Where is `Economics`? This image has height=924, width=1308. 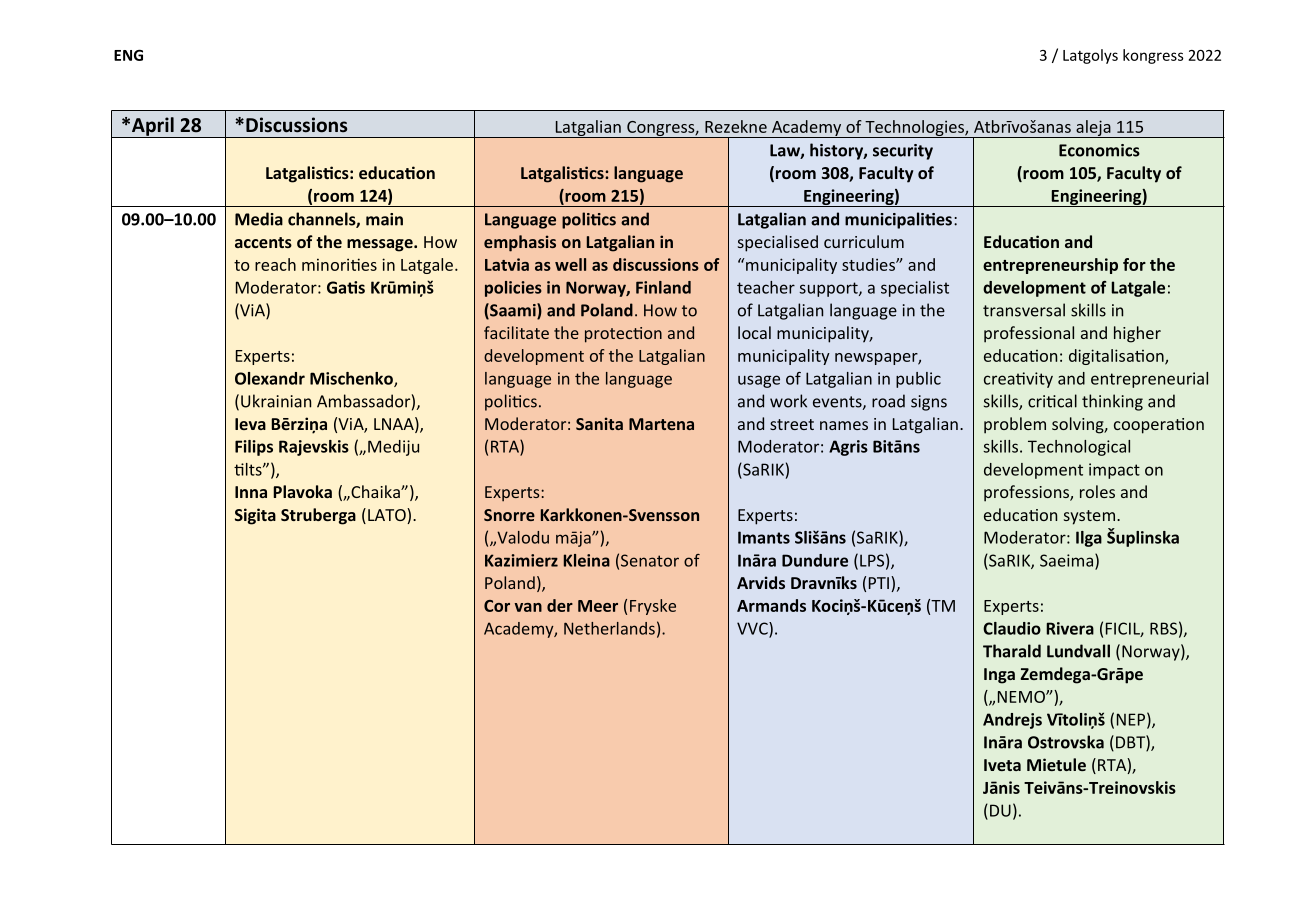 Economics is located at coordinates (1099, 150).
